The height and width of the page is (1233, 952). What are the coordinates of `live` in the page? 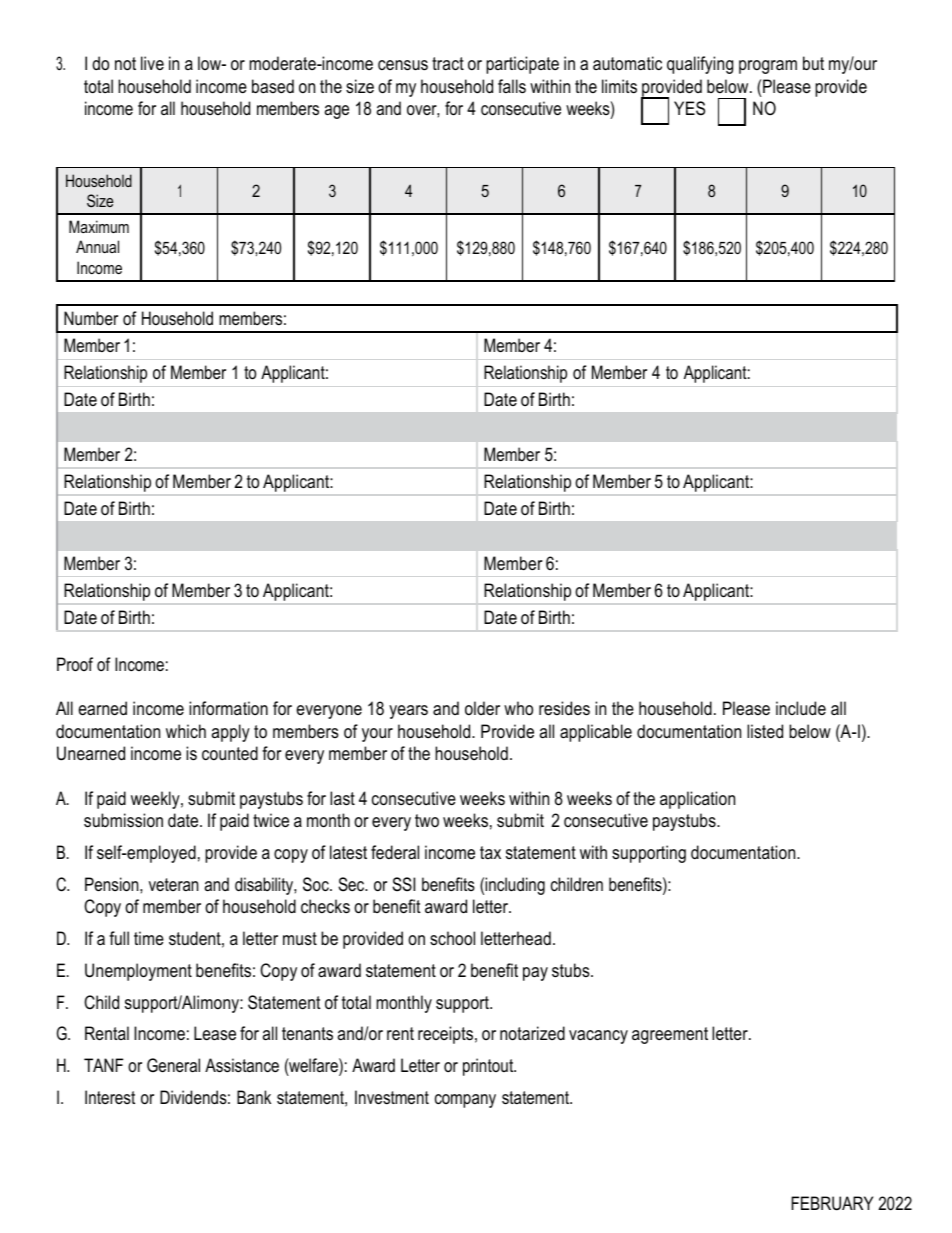 It's located at (152, 63).
